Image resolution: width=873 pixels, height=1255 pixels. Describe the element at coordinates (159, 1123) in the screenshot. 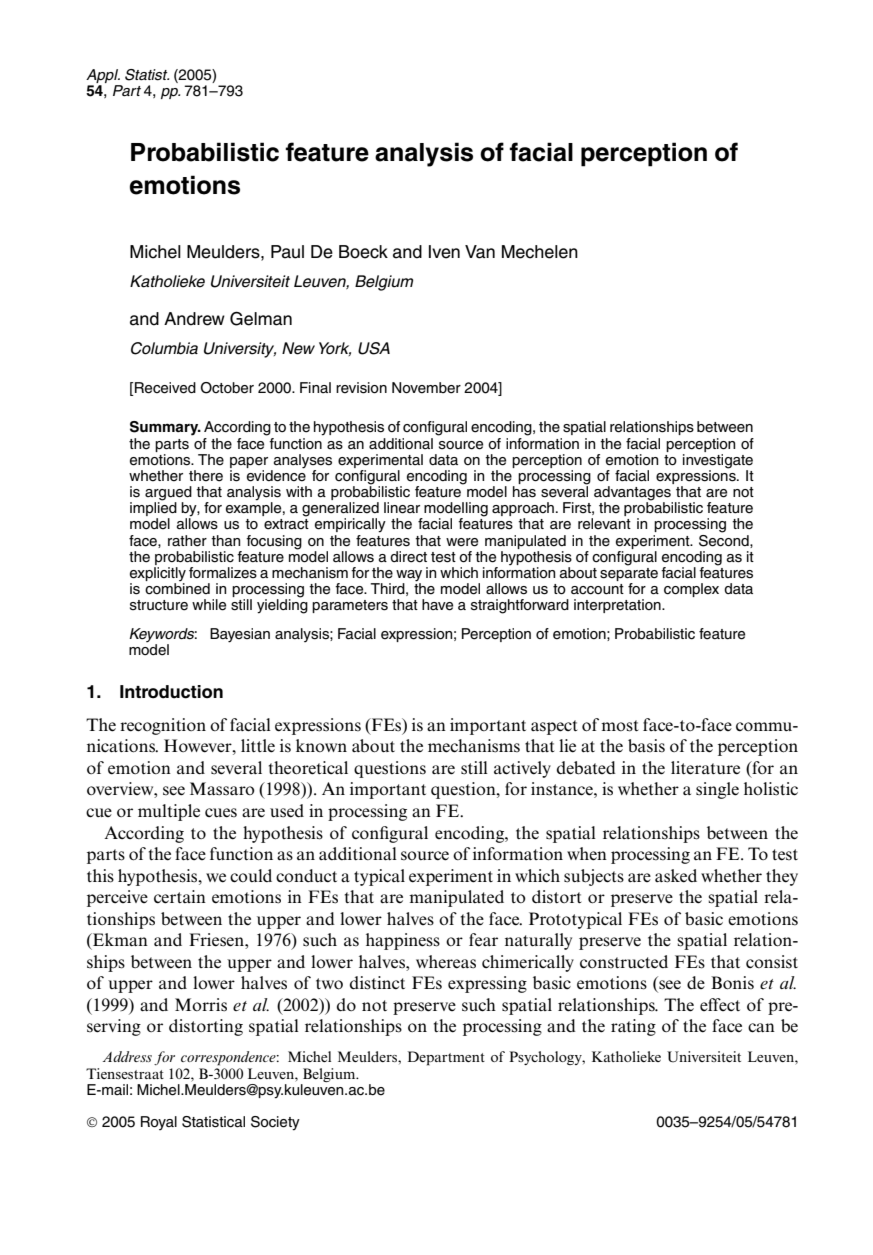

I see `Royal` at that location.
